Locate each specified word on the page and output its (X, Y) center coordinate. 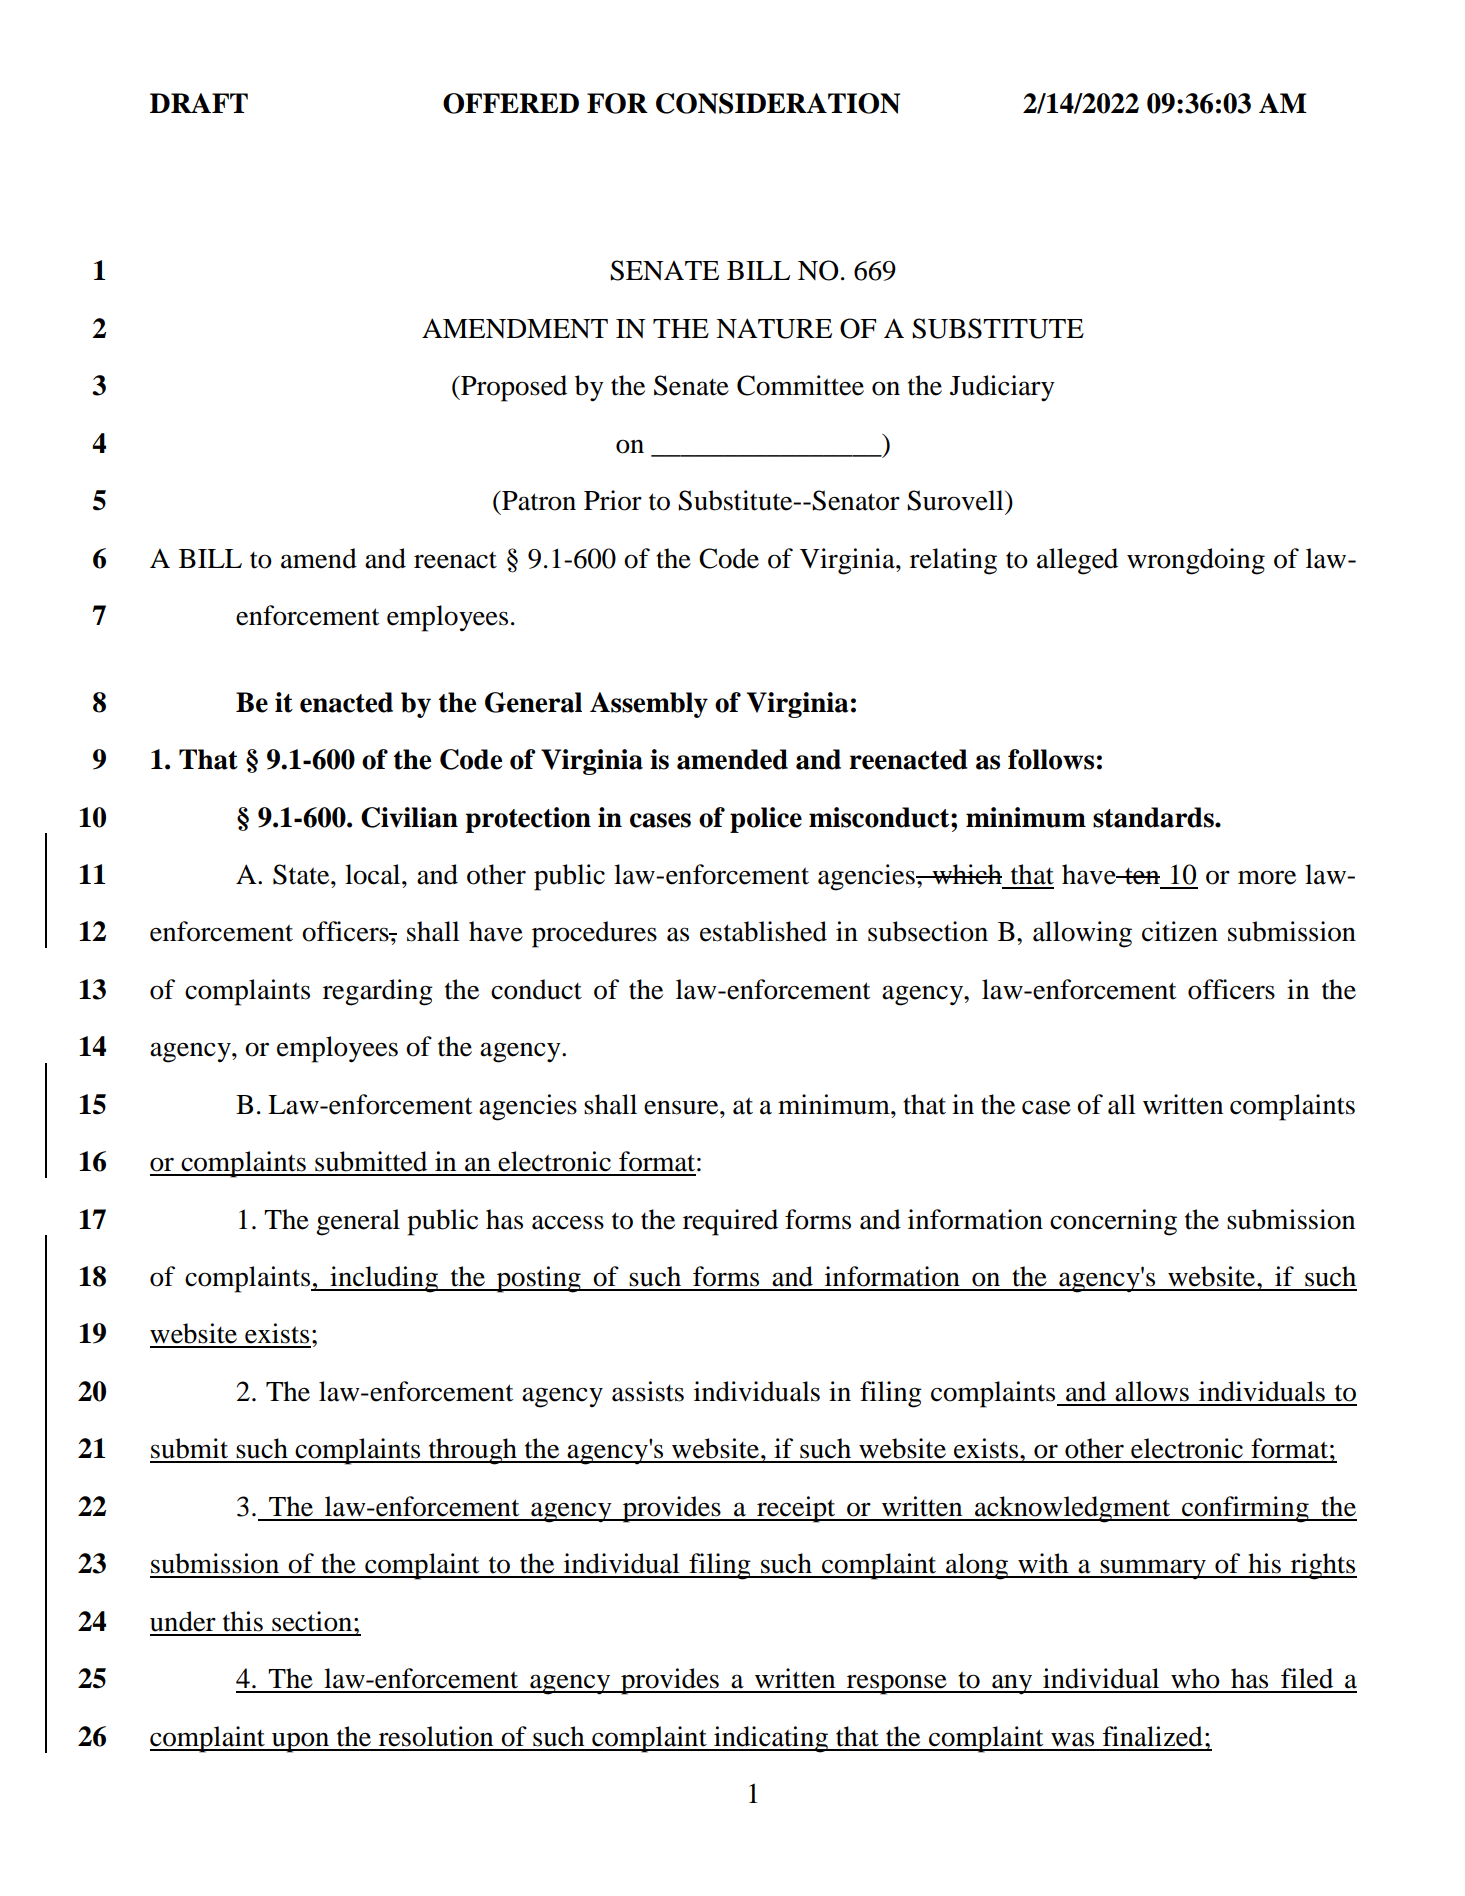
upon (300, 1742)
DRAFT (199, 103)
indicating (771, 1739)
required (730, 1222)
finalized (1153, 1736)
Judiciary (1002, 388)
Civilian (409, 817)
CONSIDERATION (778, 103)
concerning (1113, 1222)
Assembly (649, 705)
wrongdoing (1196, 561)
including (384, 1279)
